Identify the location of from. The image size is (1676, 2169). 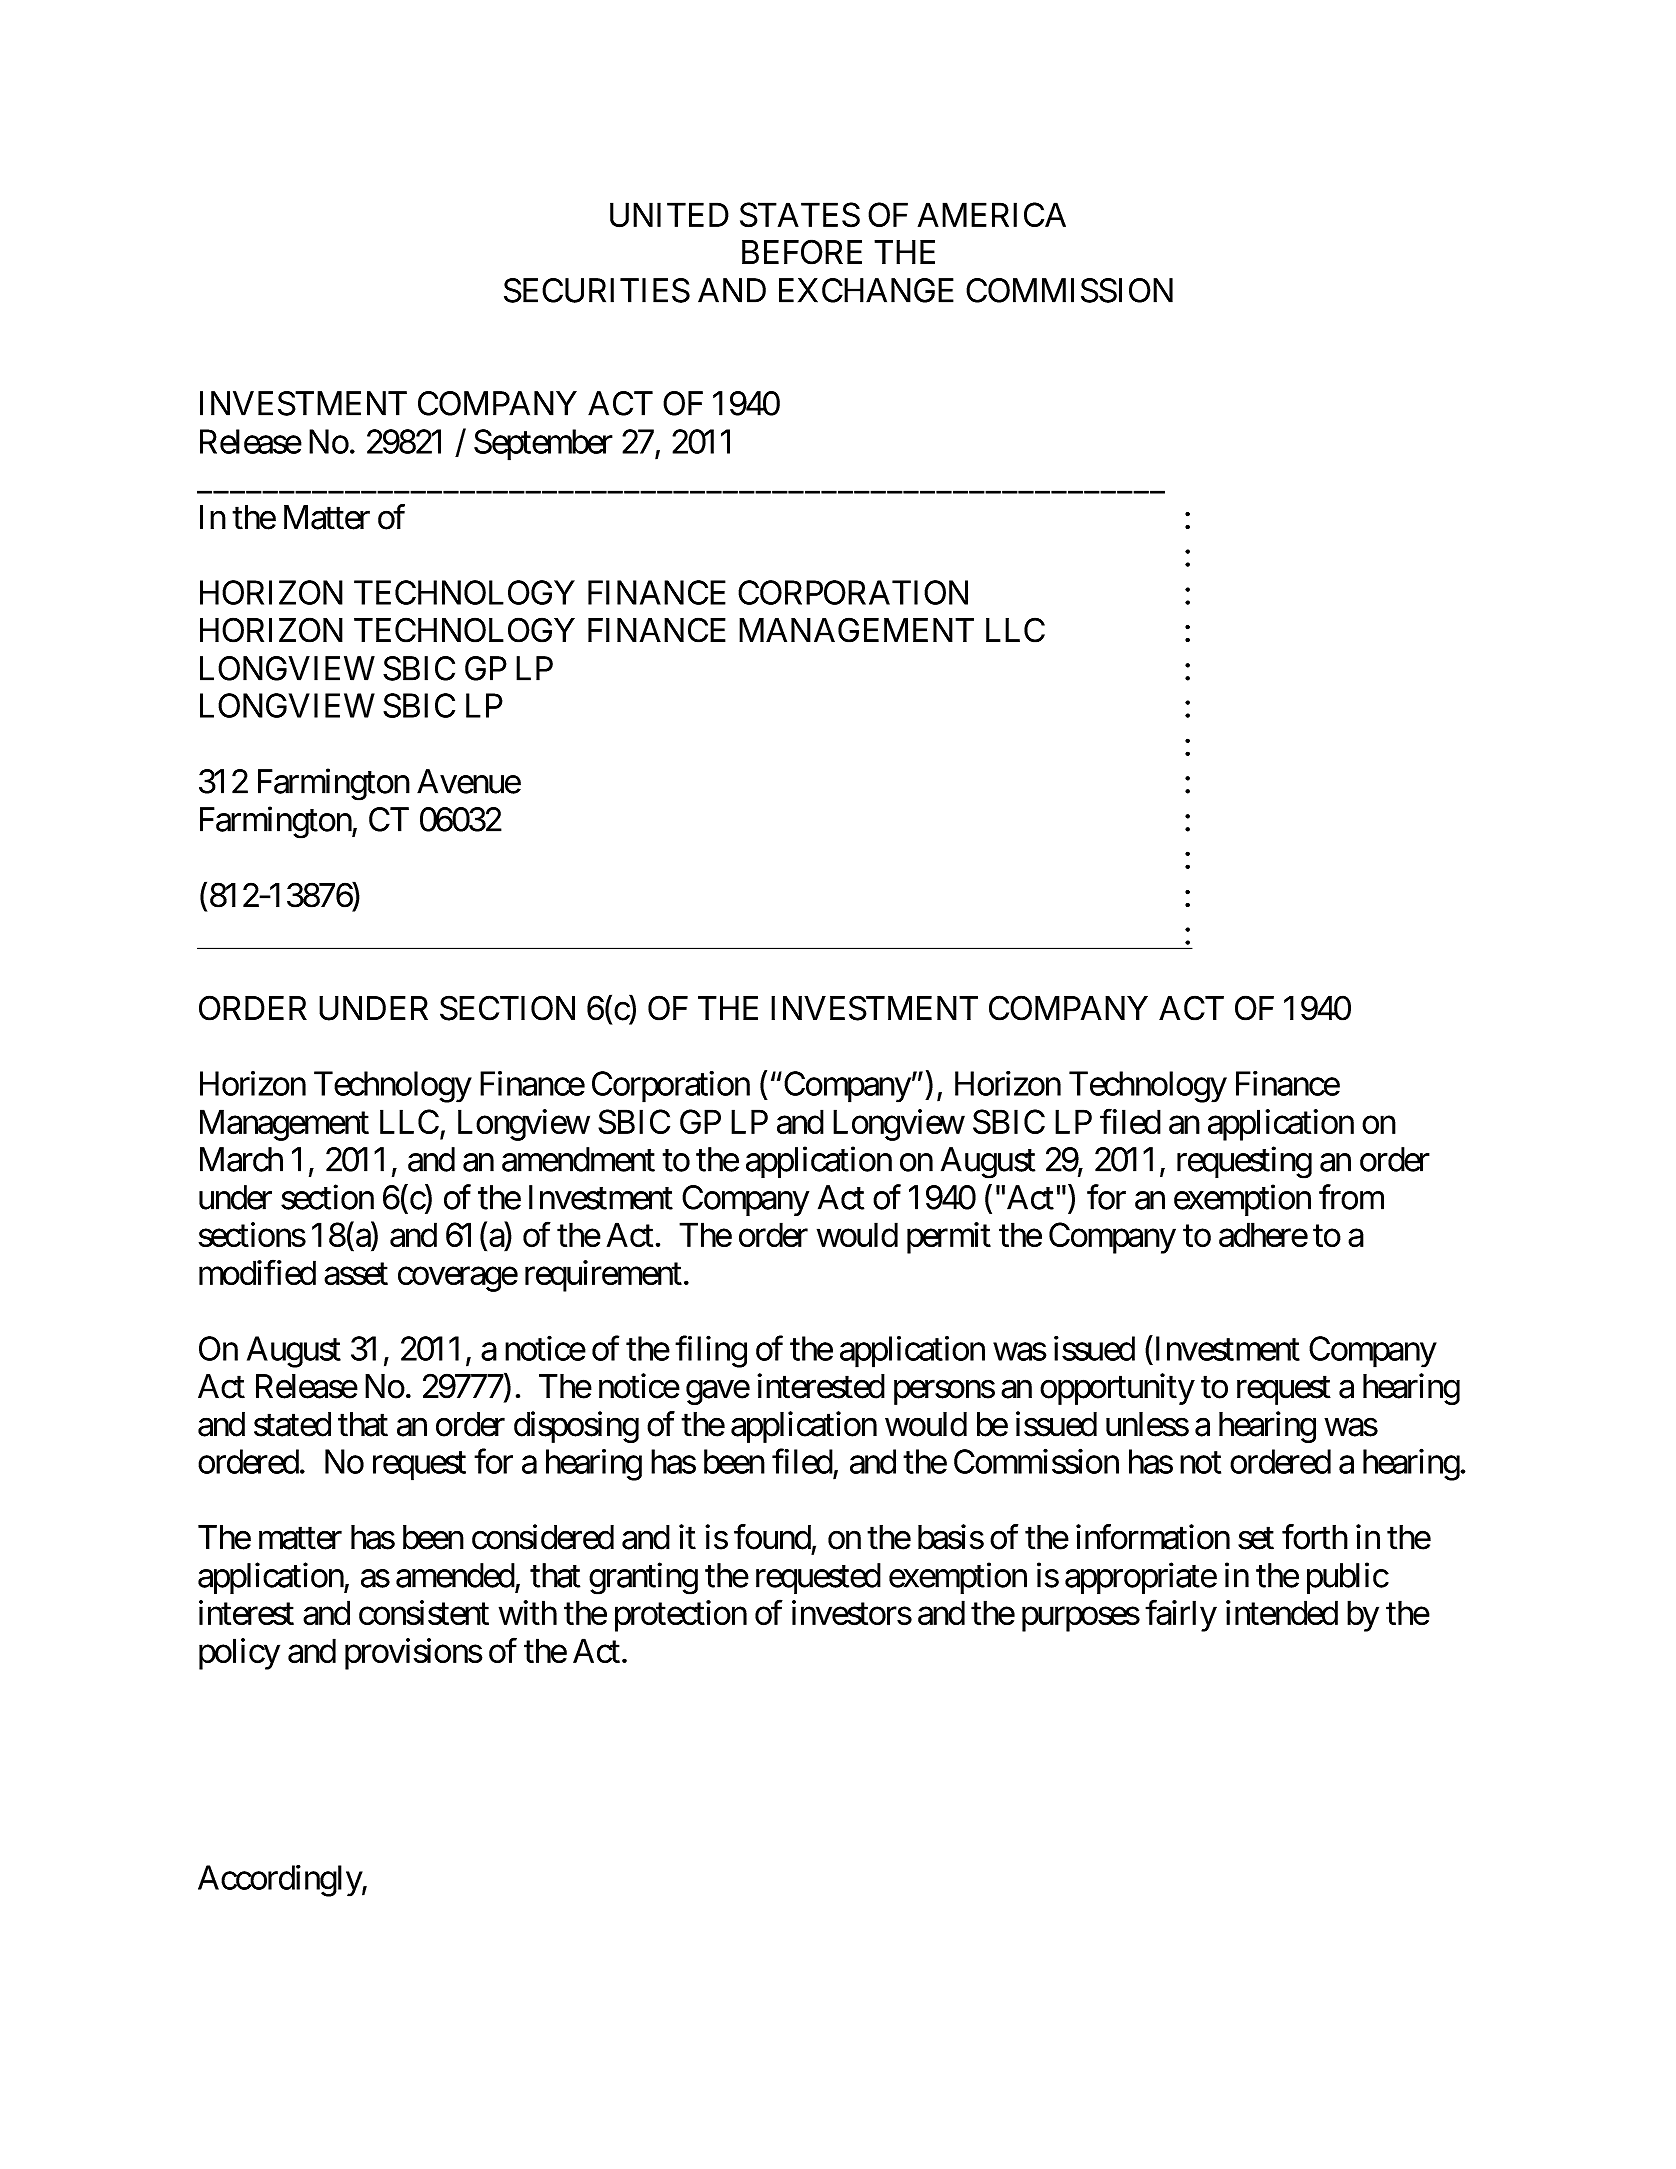
(1351, 1197).
